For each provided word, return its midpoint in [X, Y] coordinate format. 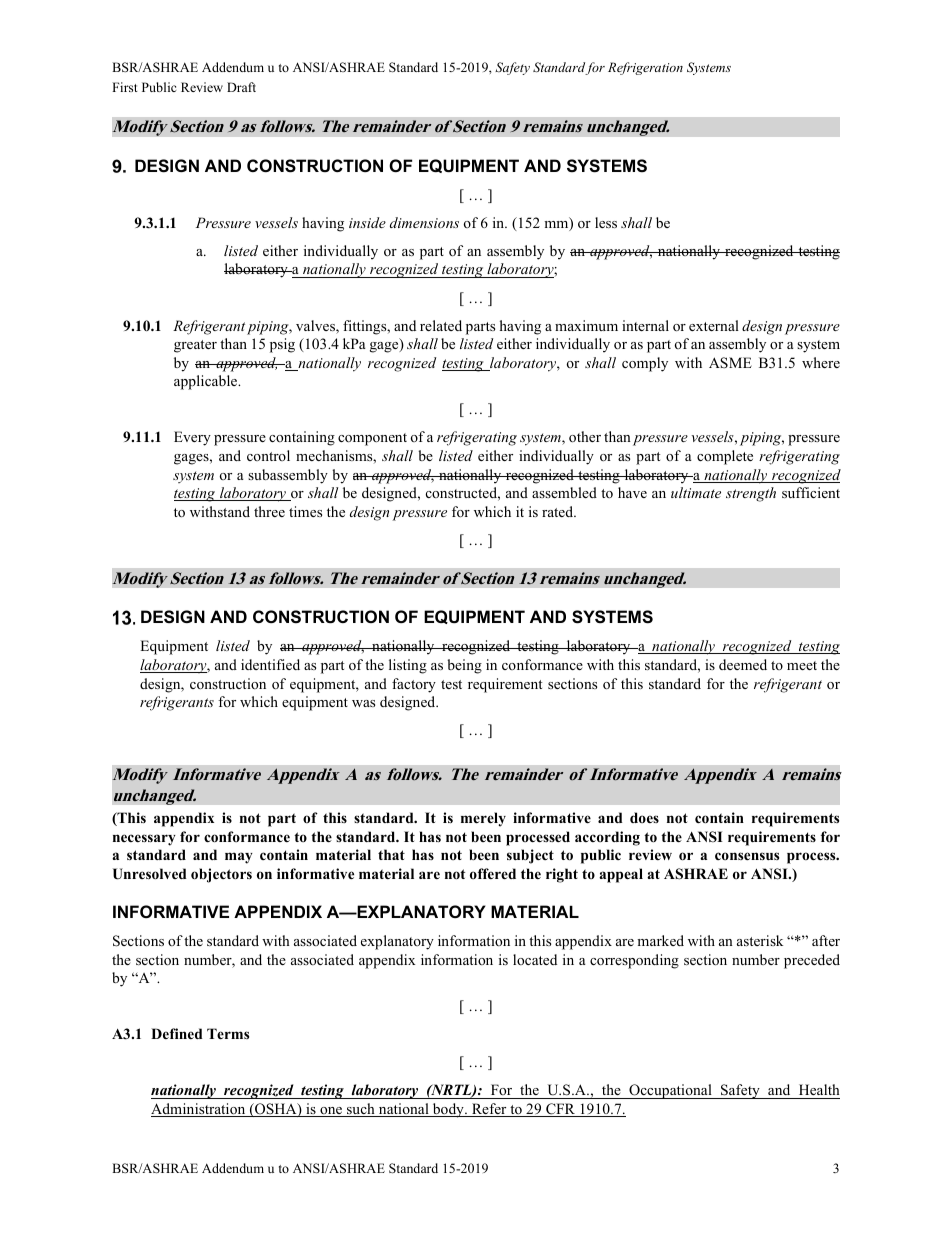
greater [195, 346]
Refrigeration [645, 68]
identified [270, 664]
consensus [747, 856]
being [464, 666]
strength [751, 494]
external [714, 325]
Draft [241, 87]
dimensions [424, 222]
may [239, 858]
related [441, 325]
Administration [199, 1110]
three [269, 511]
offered [493, 873]
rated [559, 511]
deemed [743, 664]
